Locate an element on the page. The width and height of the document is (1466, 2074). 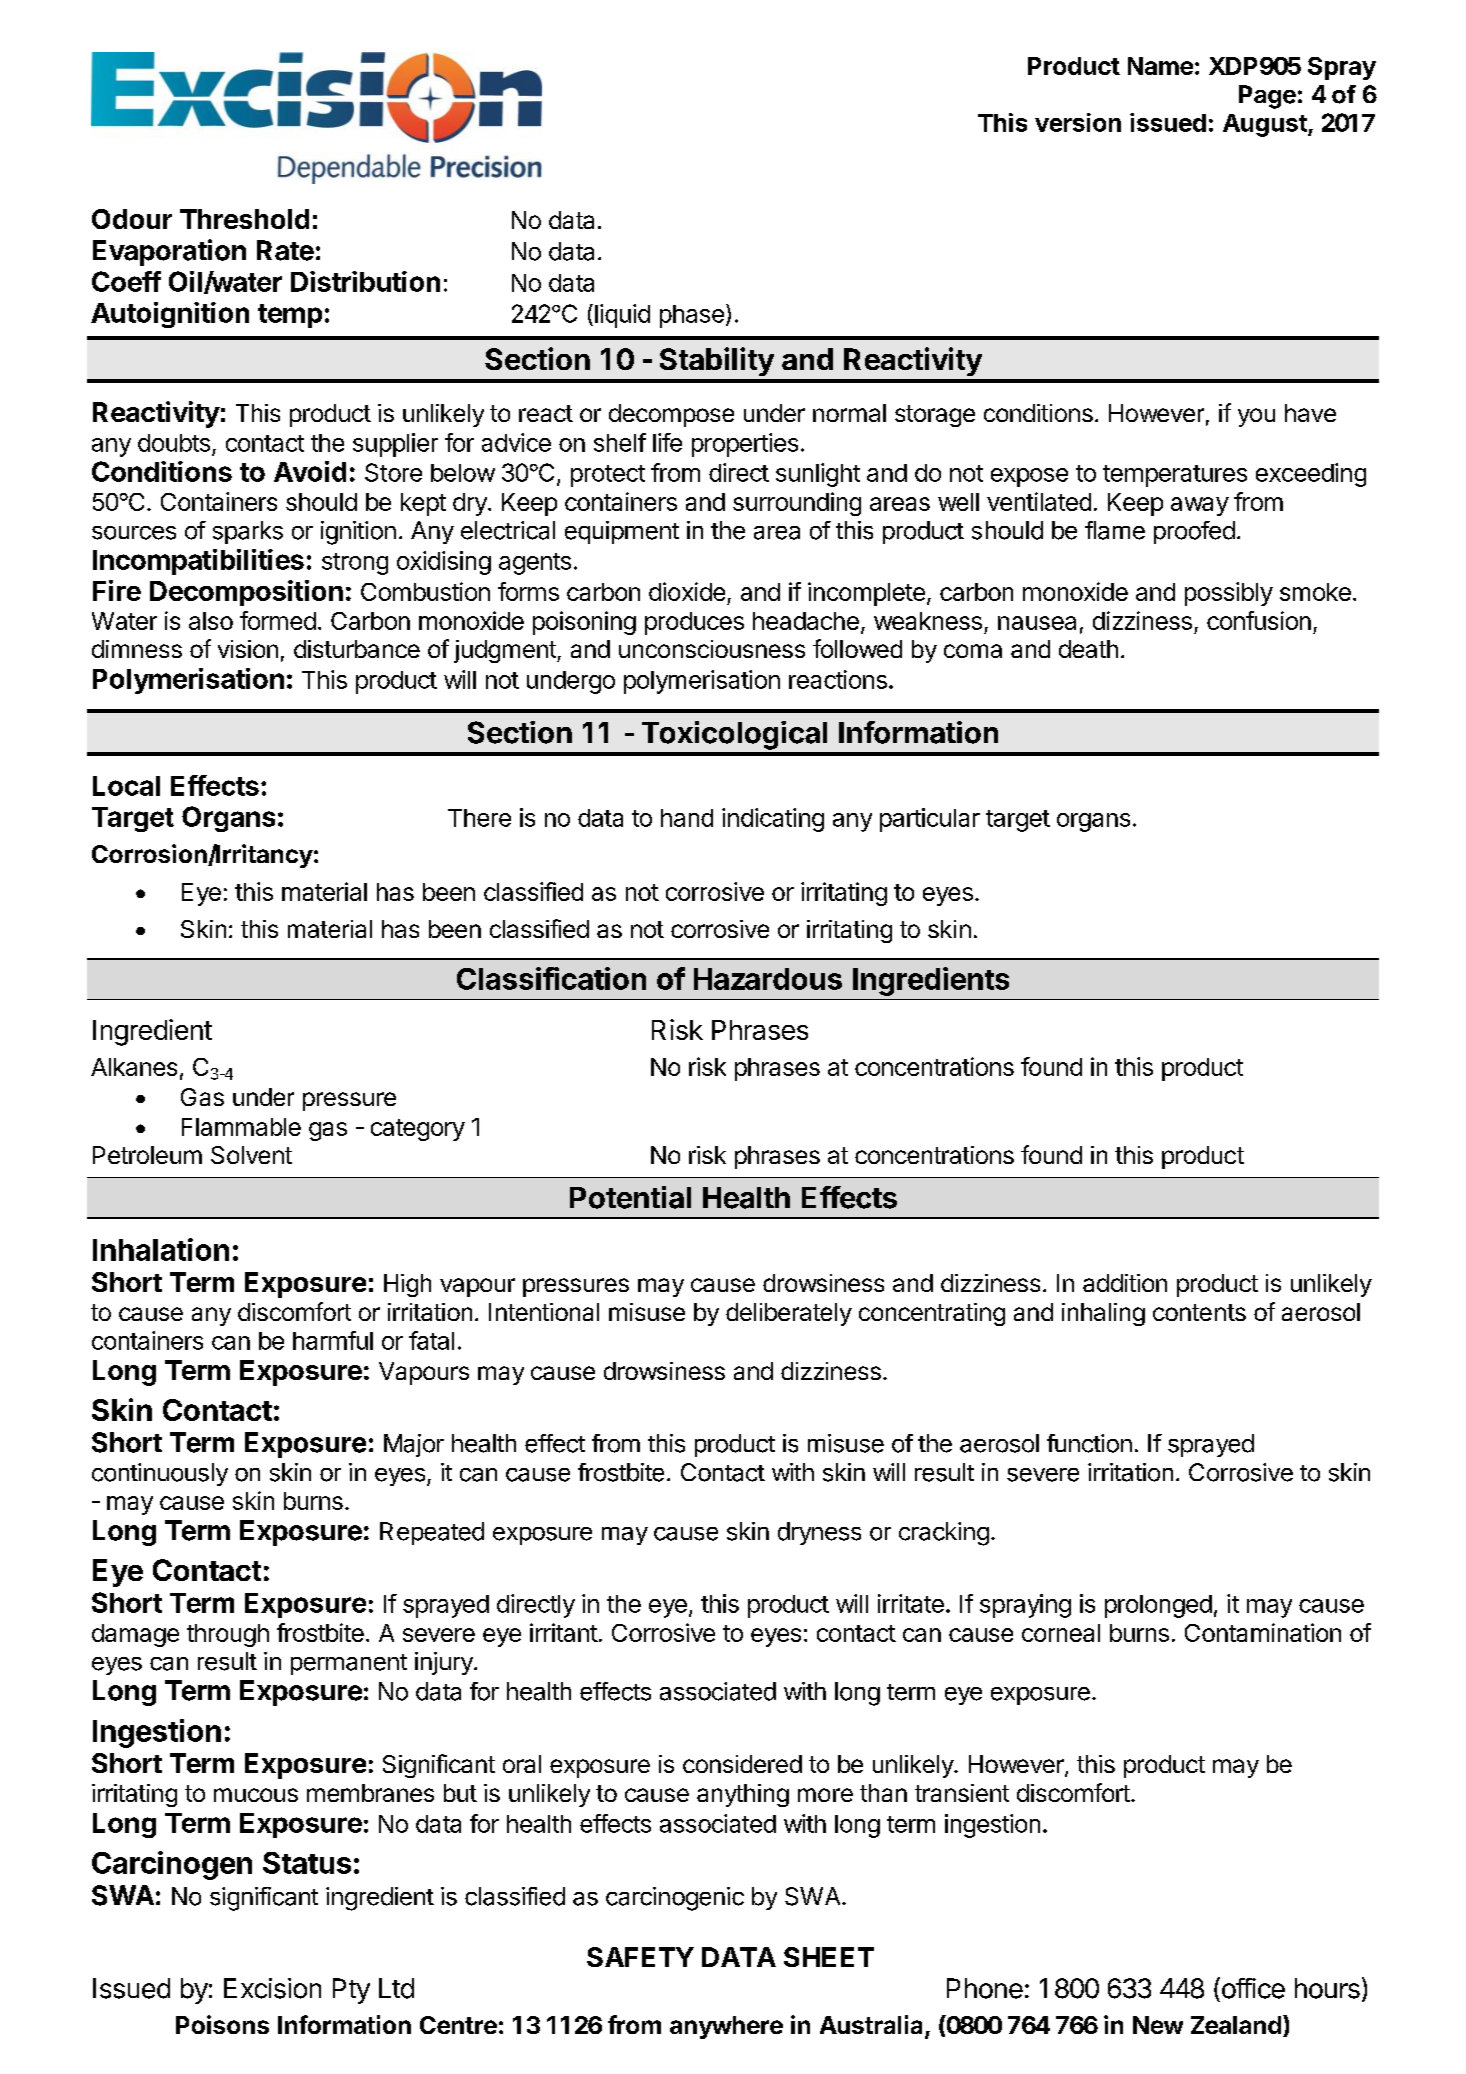
Name is located at coordinates (1160, 66).
